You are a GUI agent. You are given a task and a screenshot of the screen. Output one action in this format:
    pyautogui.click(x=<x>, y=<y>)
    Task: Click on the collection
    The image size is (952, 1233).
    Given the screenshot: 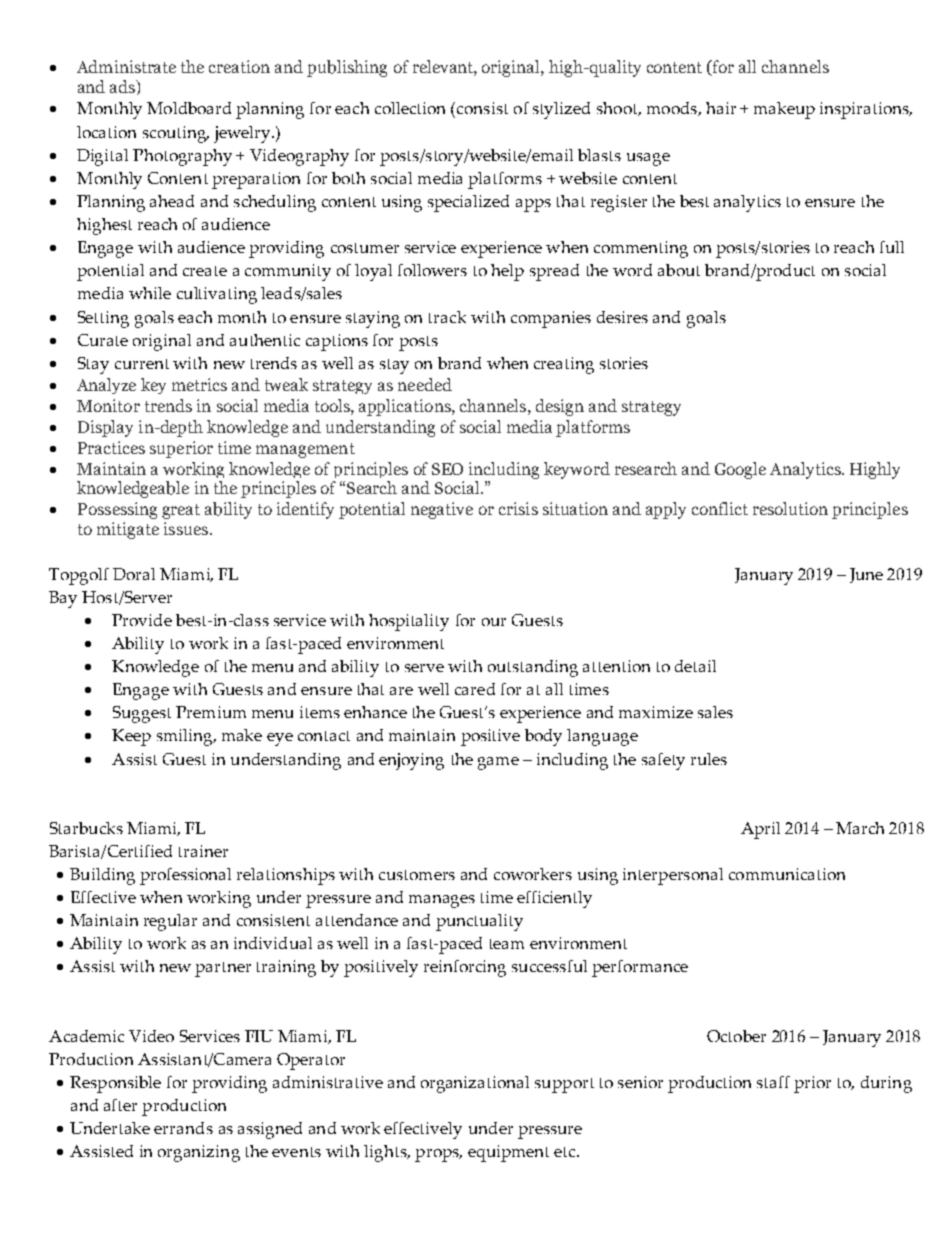 What is the action you would take?
    pyautogui.click(x=410, y=108)
